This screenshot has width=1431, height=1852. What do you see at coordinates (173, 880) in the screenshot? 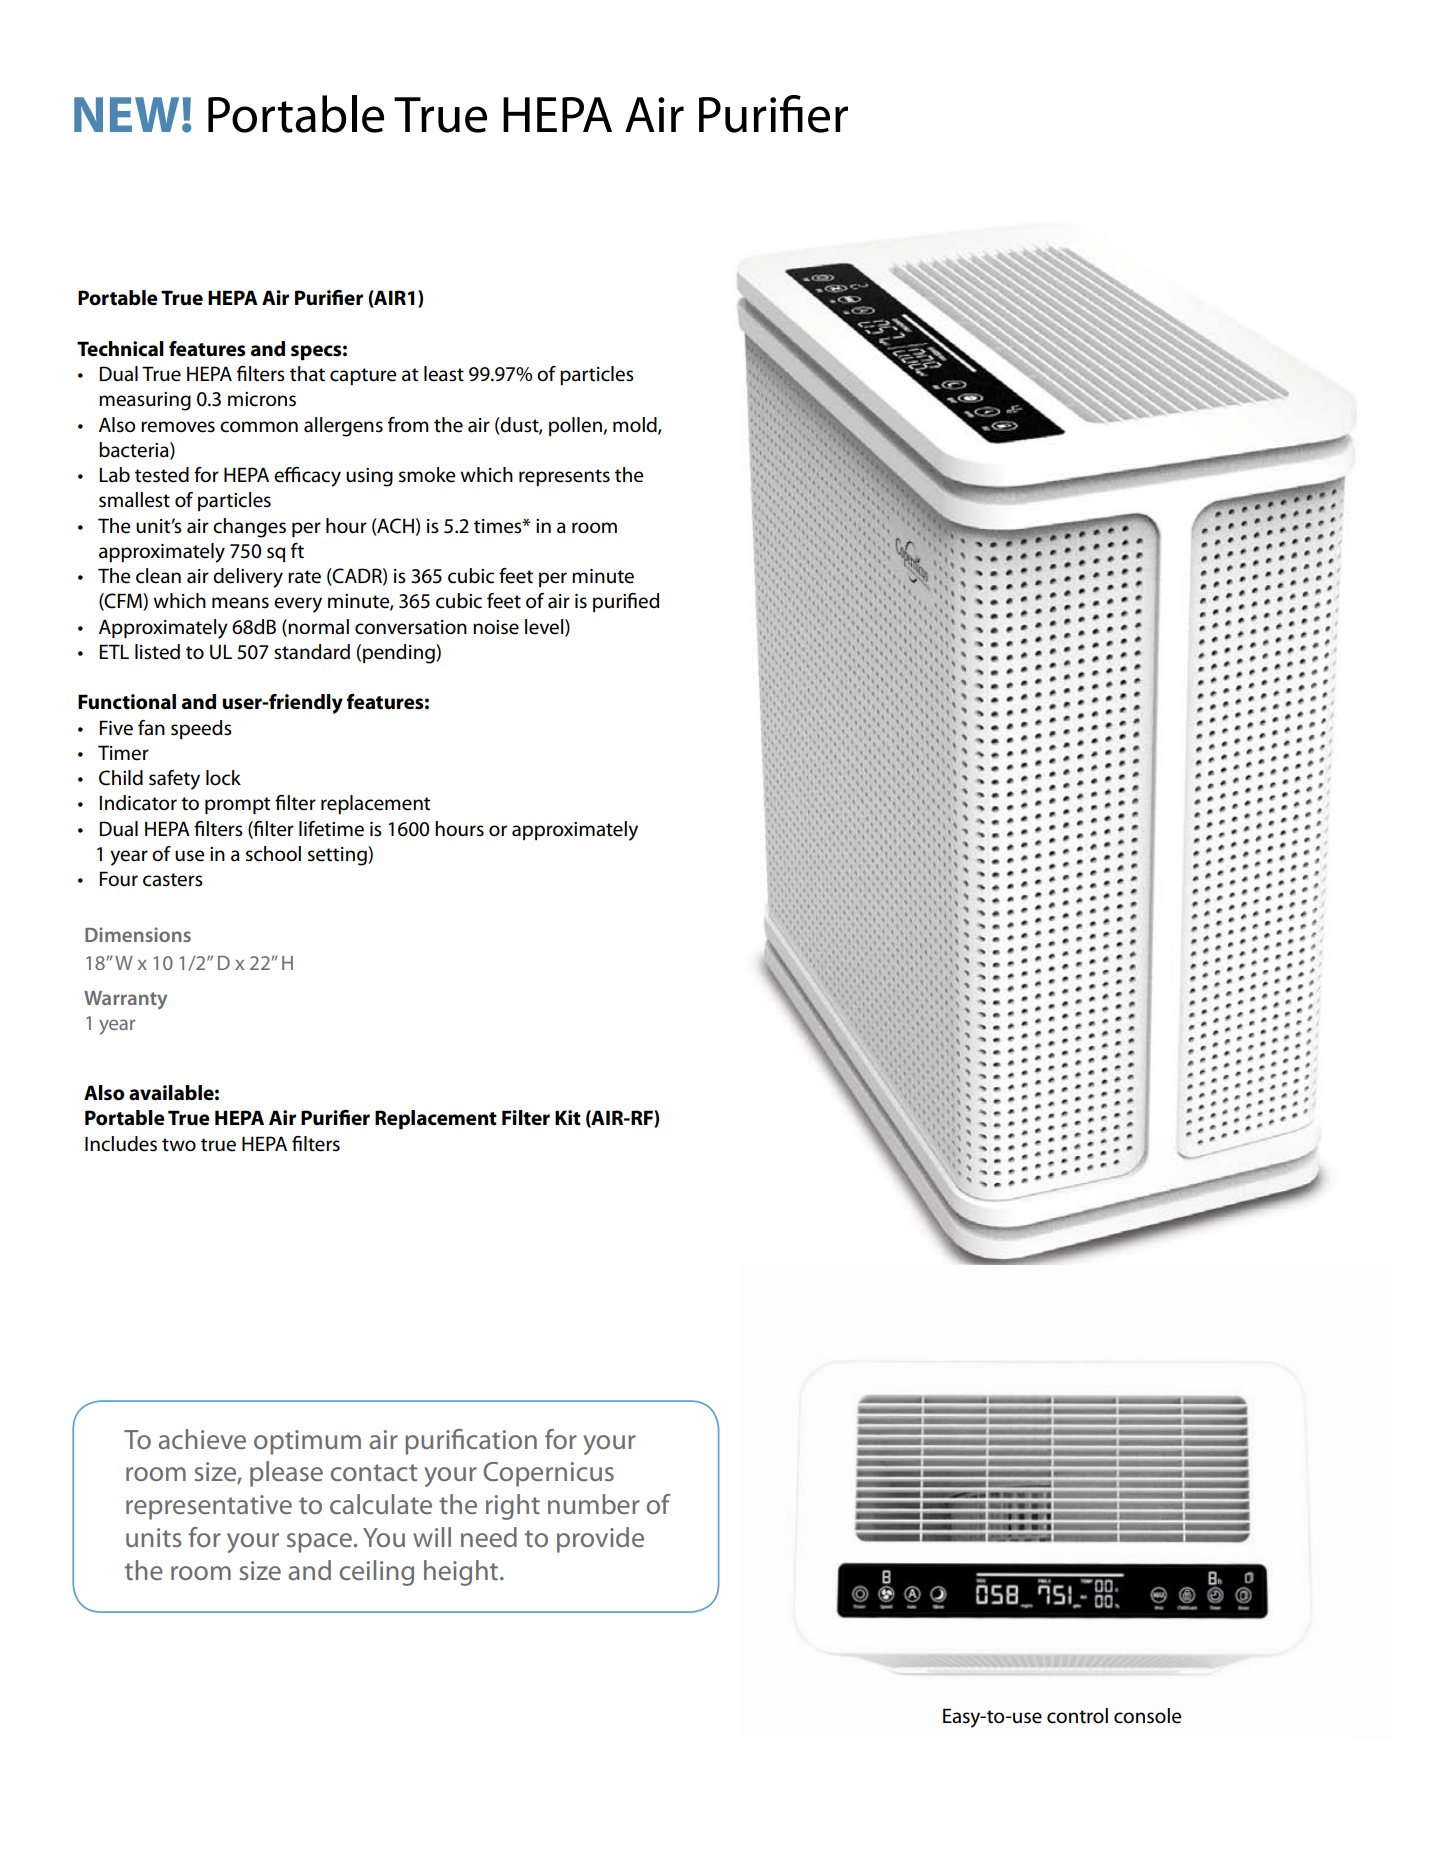
I see `casters` at bounding box center [173, 880].
